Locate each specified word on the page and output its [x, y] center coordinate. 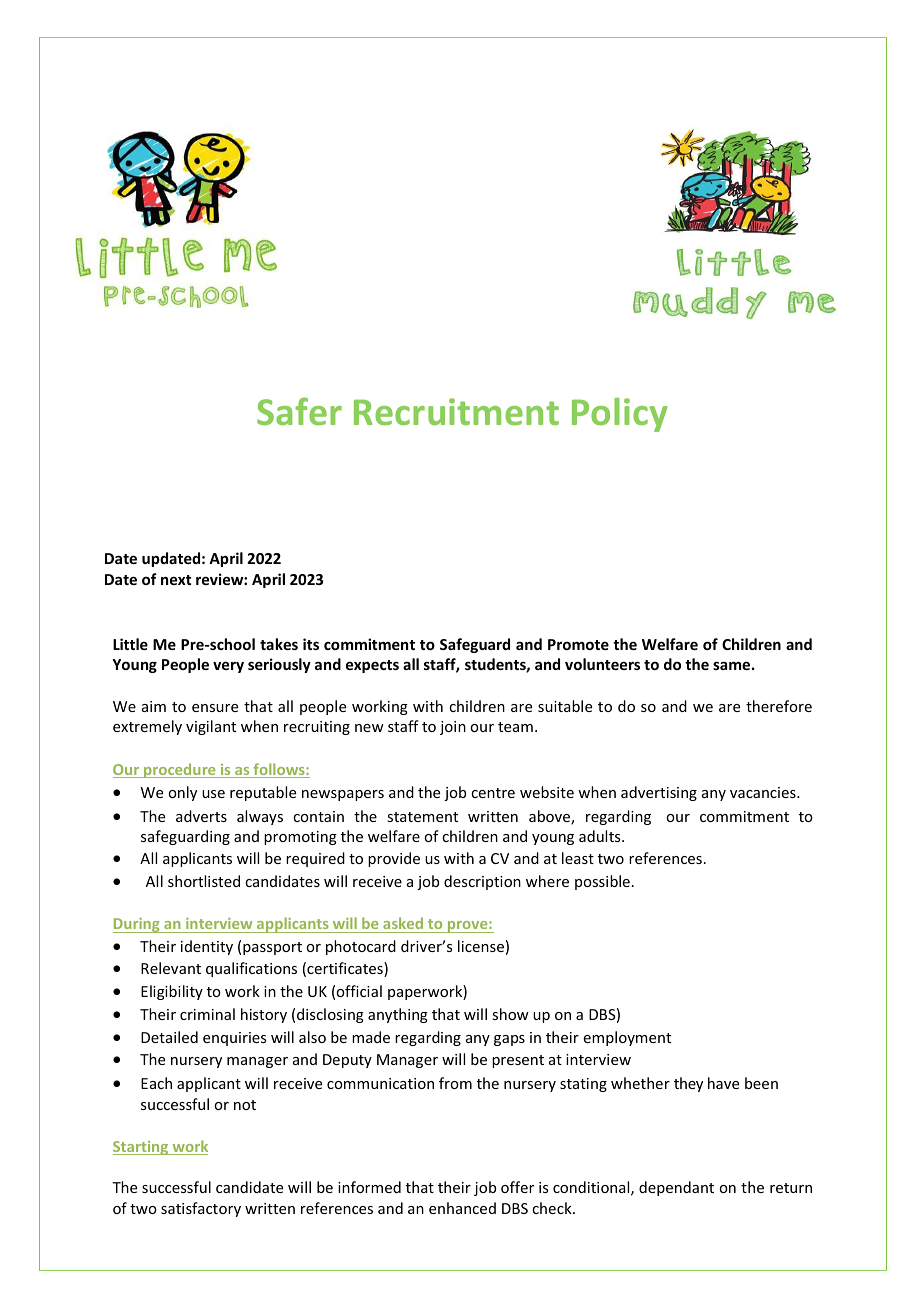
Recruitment [456, 411]
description [482, 882]
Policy [620, 415]
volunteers [602, 664]
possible [602, 882]
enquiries [234, 1039]
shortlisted [204, 881]
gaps [509, 1040]
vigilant [211, 727]
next [176, 580]
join [453, 728]
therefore [779, 706]
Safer [299, 411]
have [723, 1083]
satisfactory [201, 1209]
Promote [578, 644]
